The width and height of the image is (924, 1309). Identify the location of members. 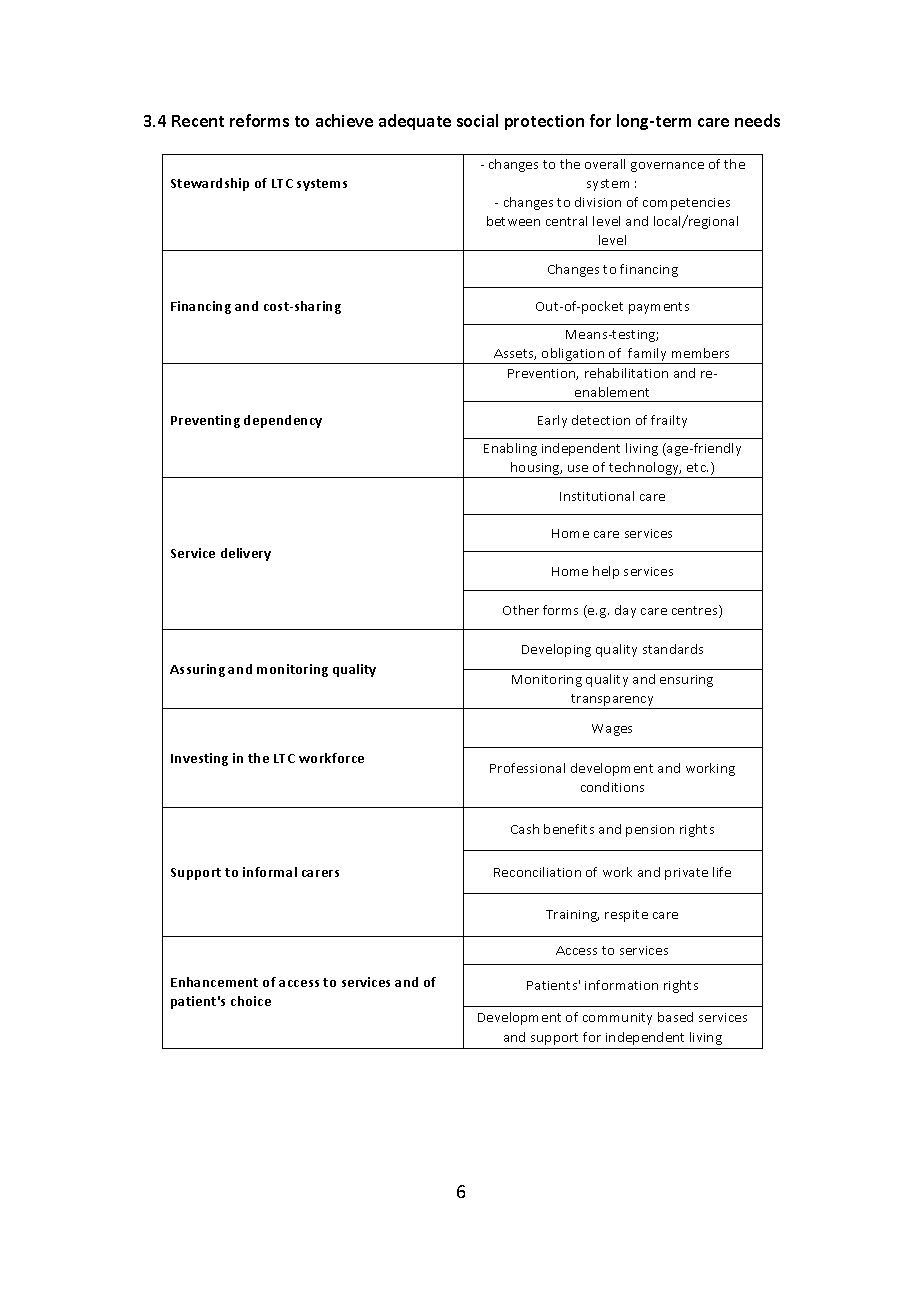
(700, 353).
